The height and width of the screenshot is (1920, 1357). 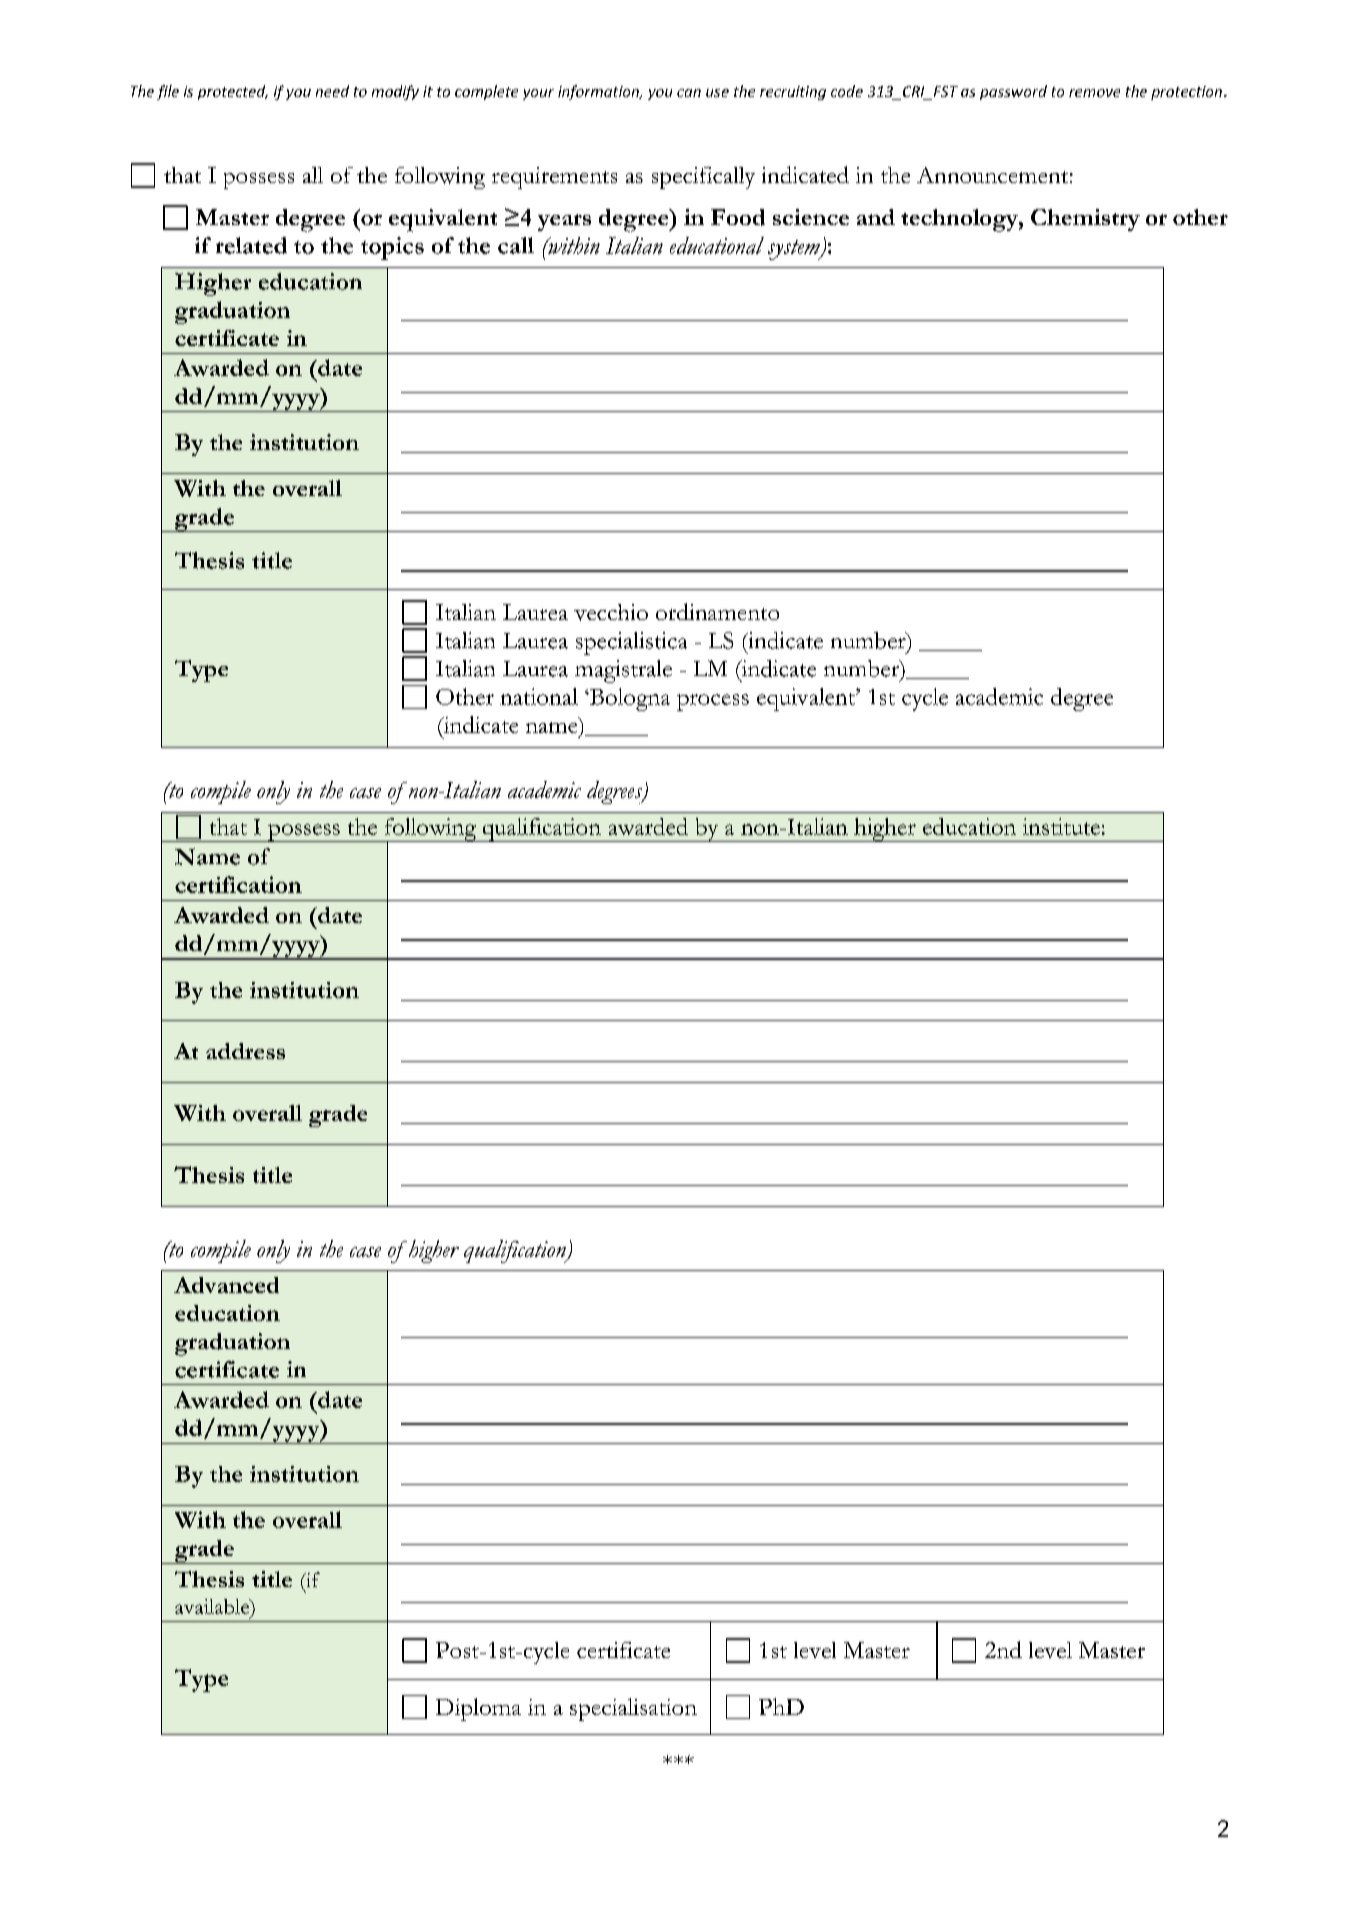 What do you see at coordinates (539, 696) in the screenshot?
I see `national` at bounding box center [539, 696].
